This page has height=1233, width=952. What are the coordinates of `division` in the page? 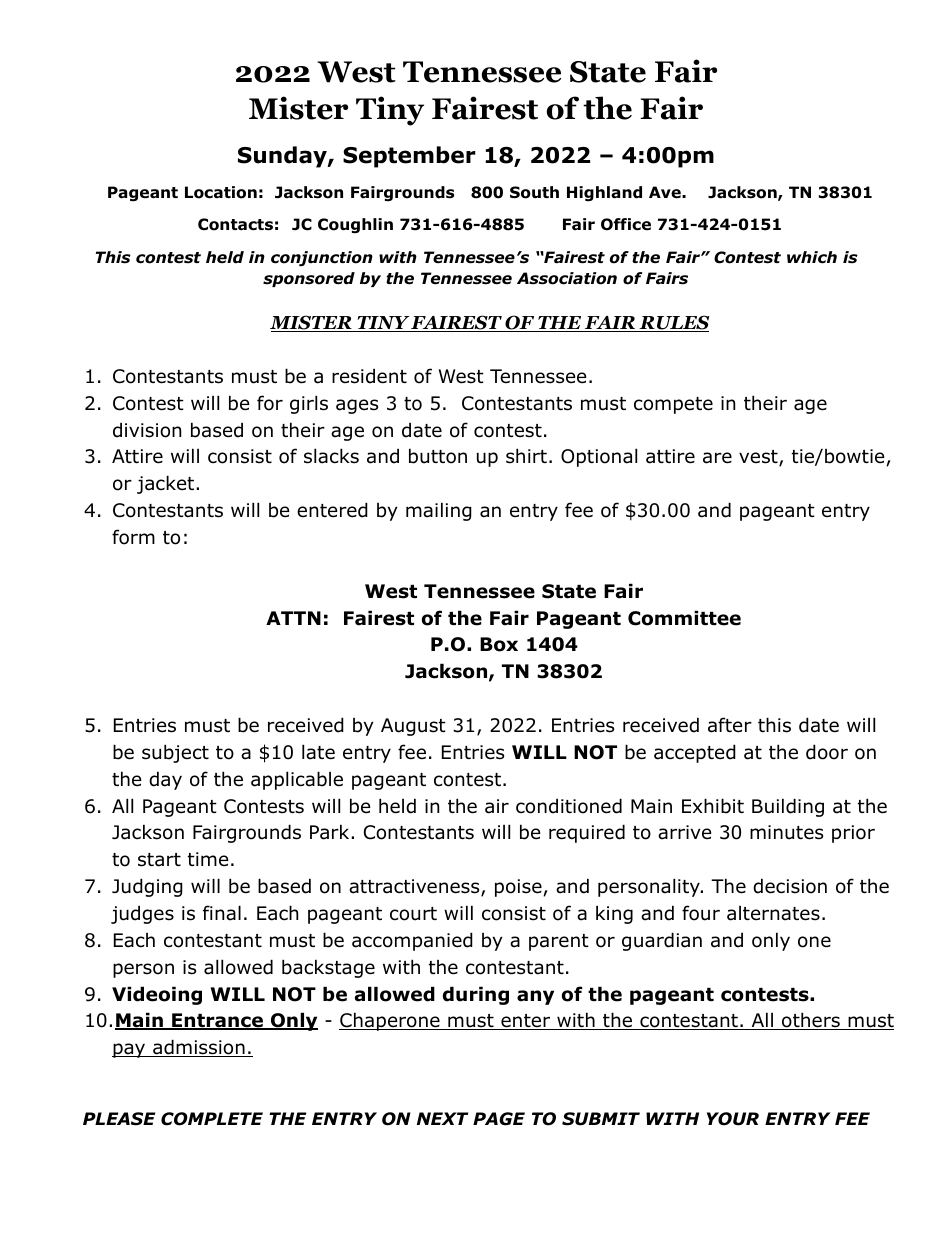 It's located at (147, 430).
